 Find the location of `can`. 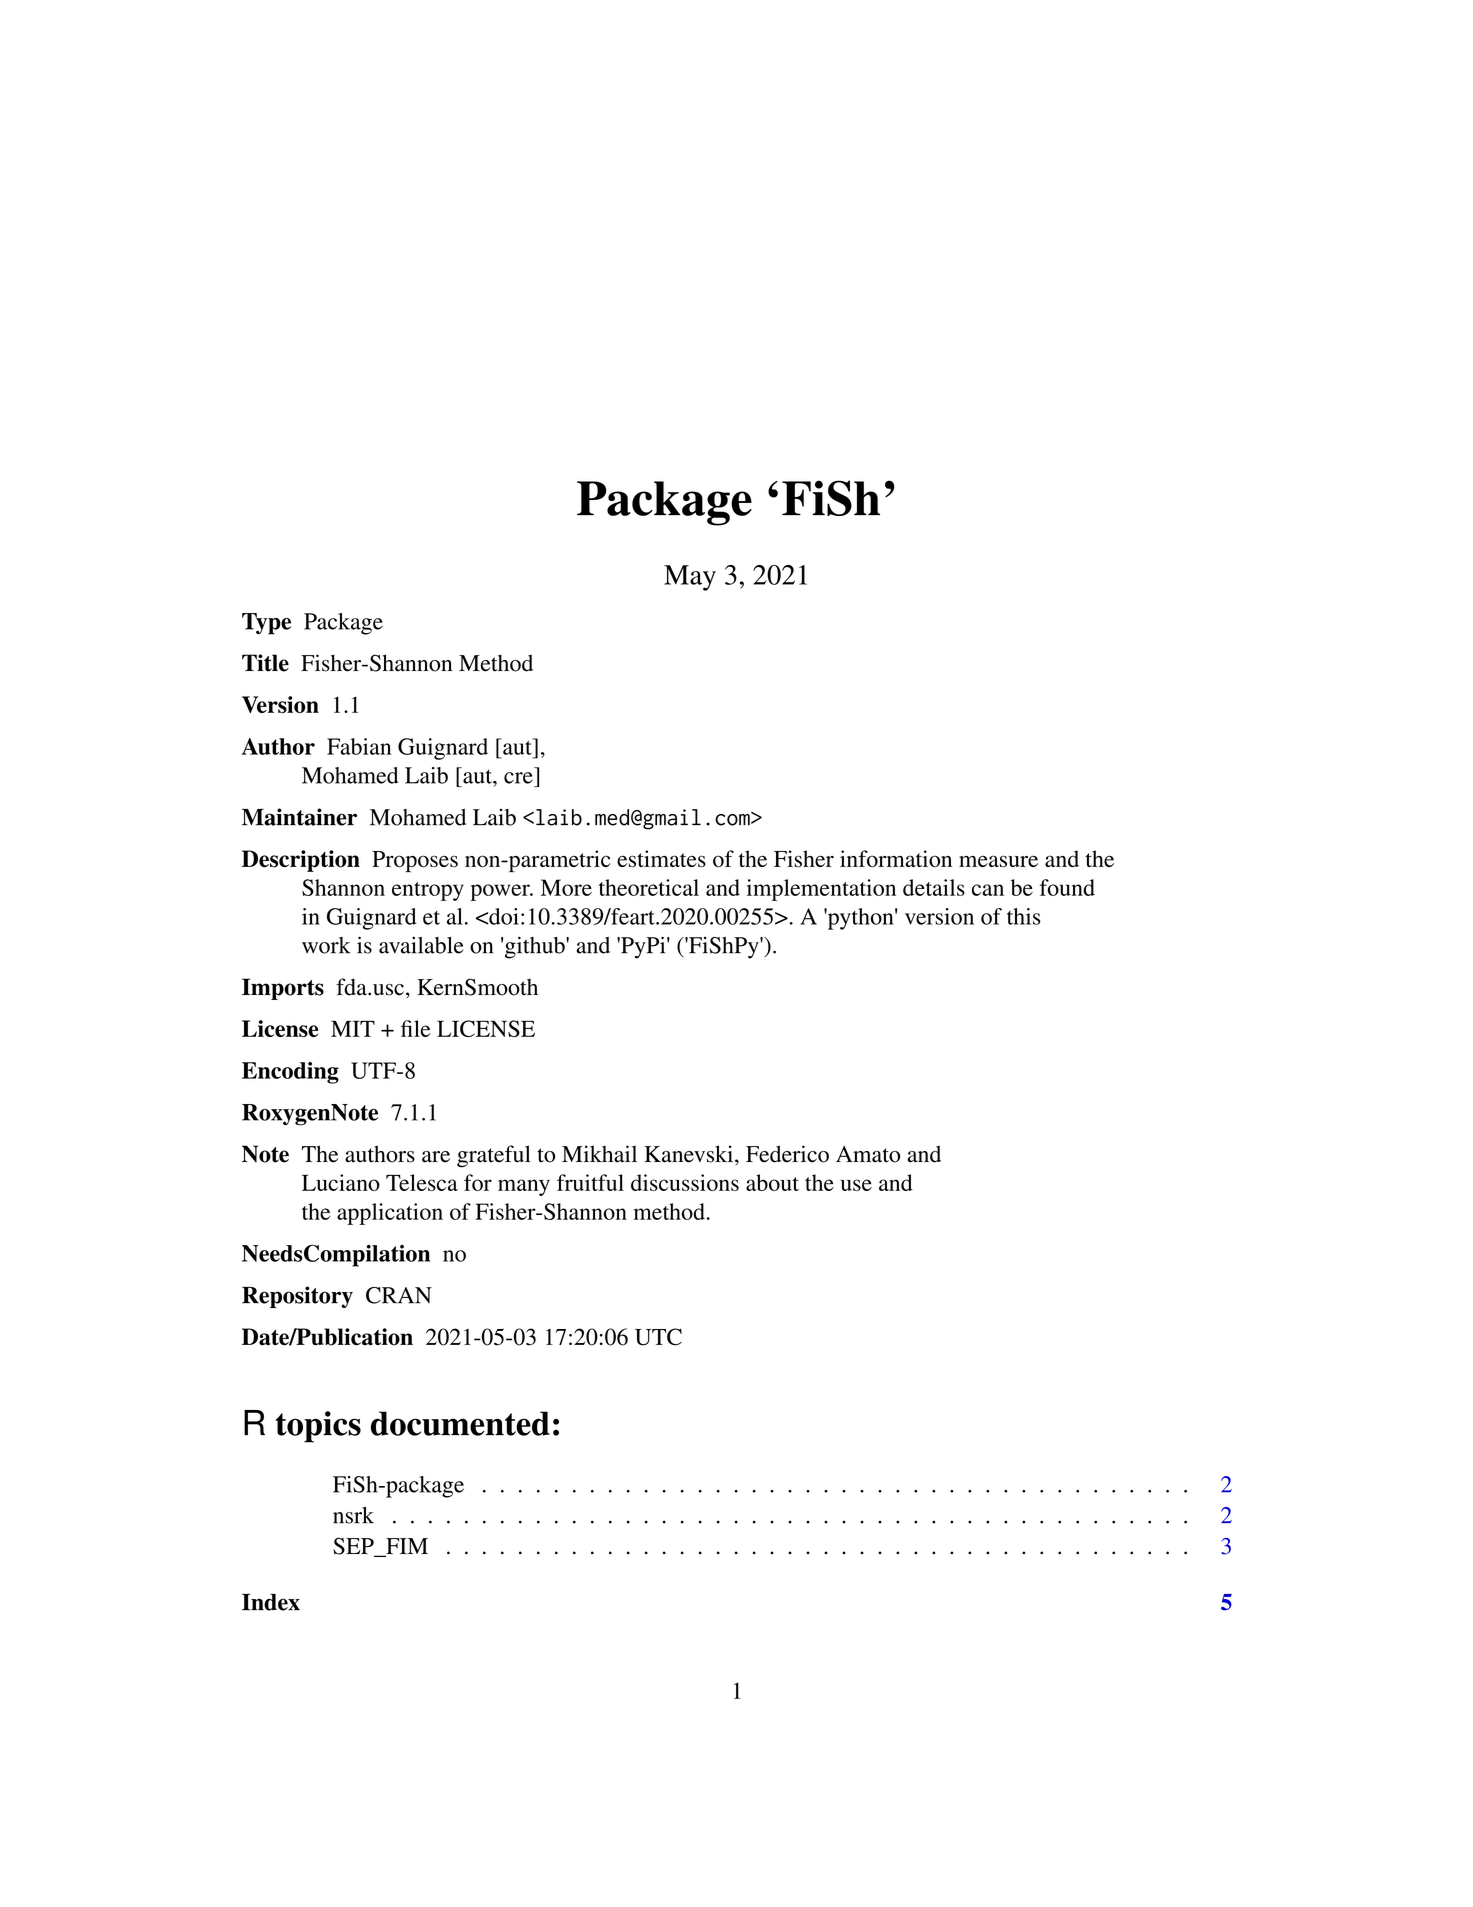

can is located at coordinates (988, 890).
